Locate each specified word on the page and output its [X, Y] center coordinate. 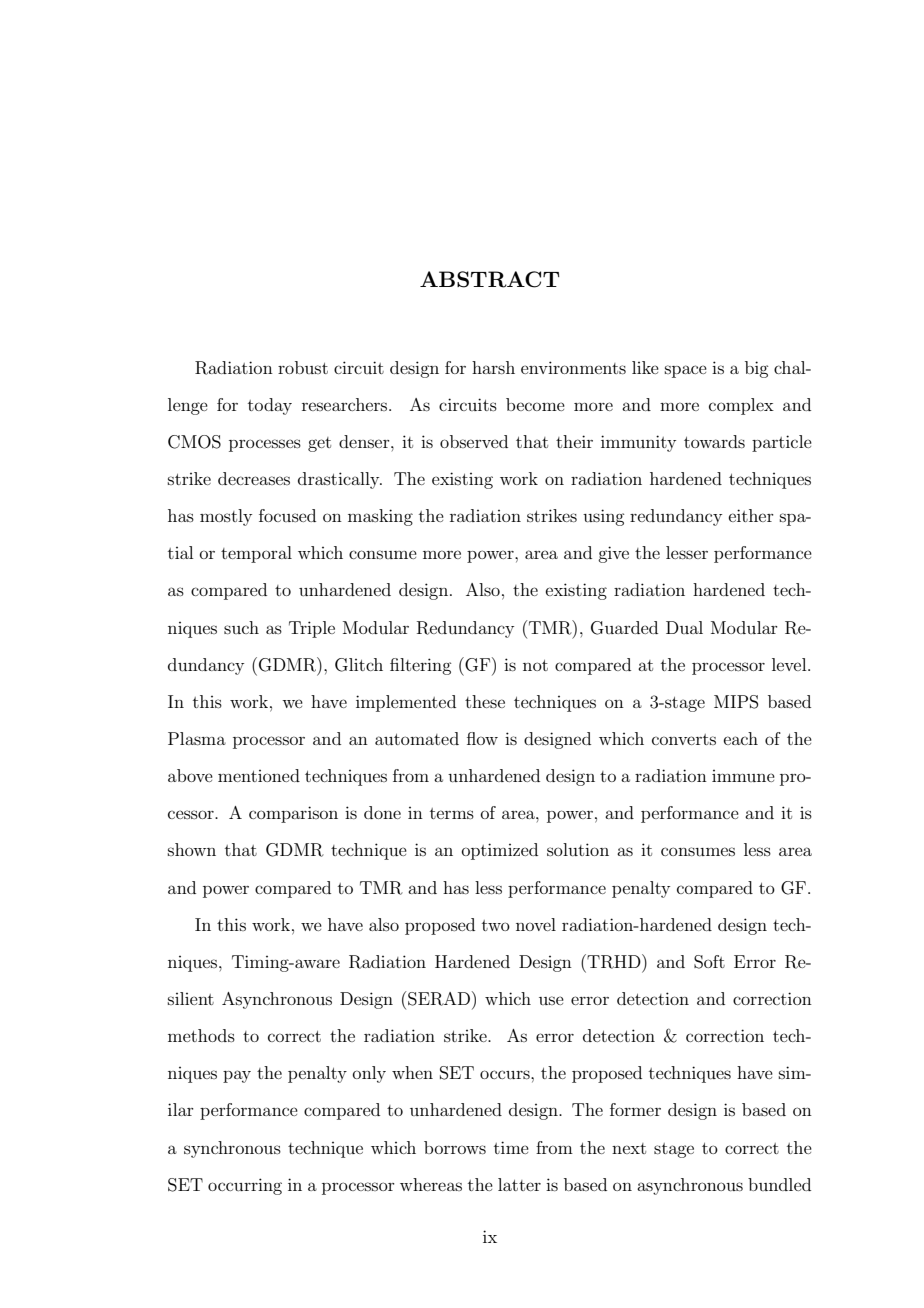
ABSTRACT [490, 279]
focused [287, 515]
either [751, 515]
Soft [709, 962]
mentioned [259, 775]
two [496, 925]
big [756, 369]
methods [201, 1035]
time [511, 1147]
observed [474, 441]
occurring [245, 1186]
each [741, 738]
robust [303, 367]
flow [482, 738]
